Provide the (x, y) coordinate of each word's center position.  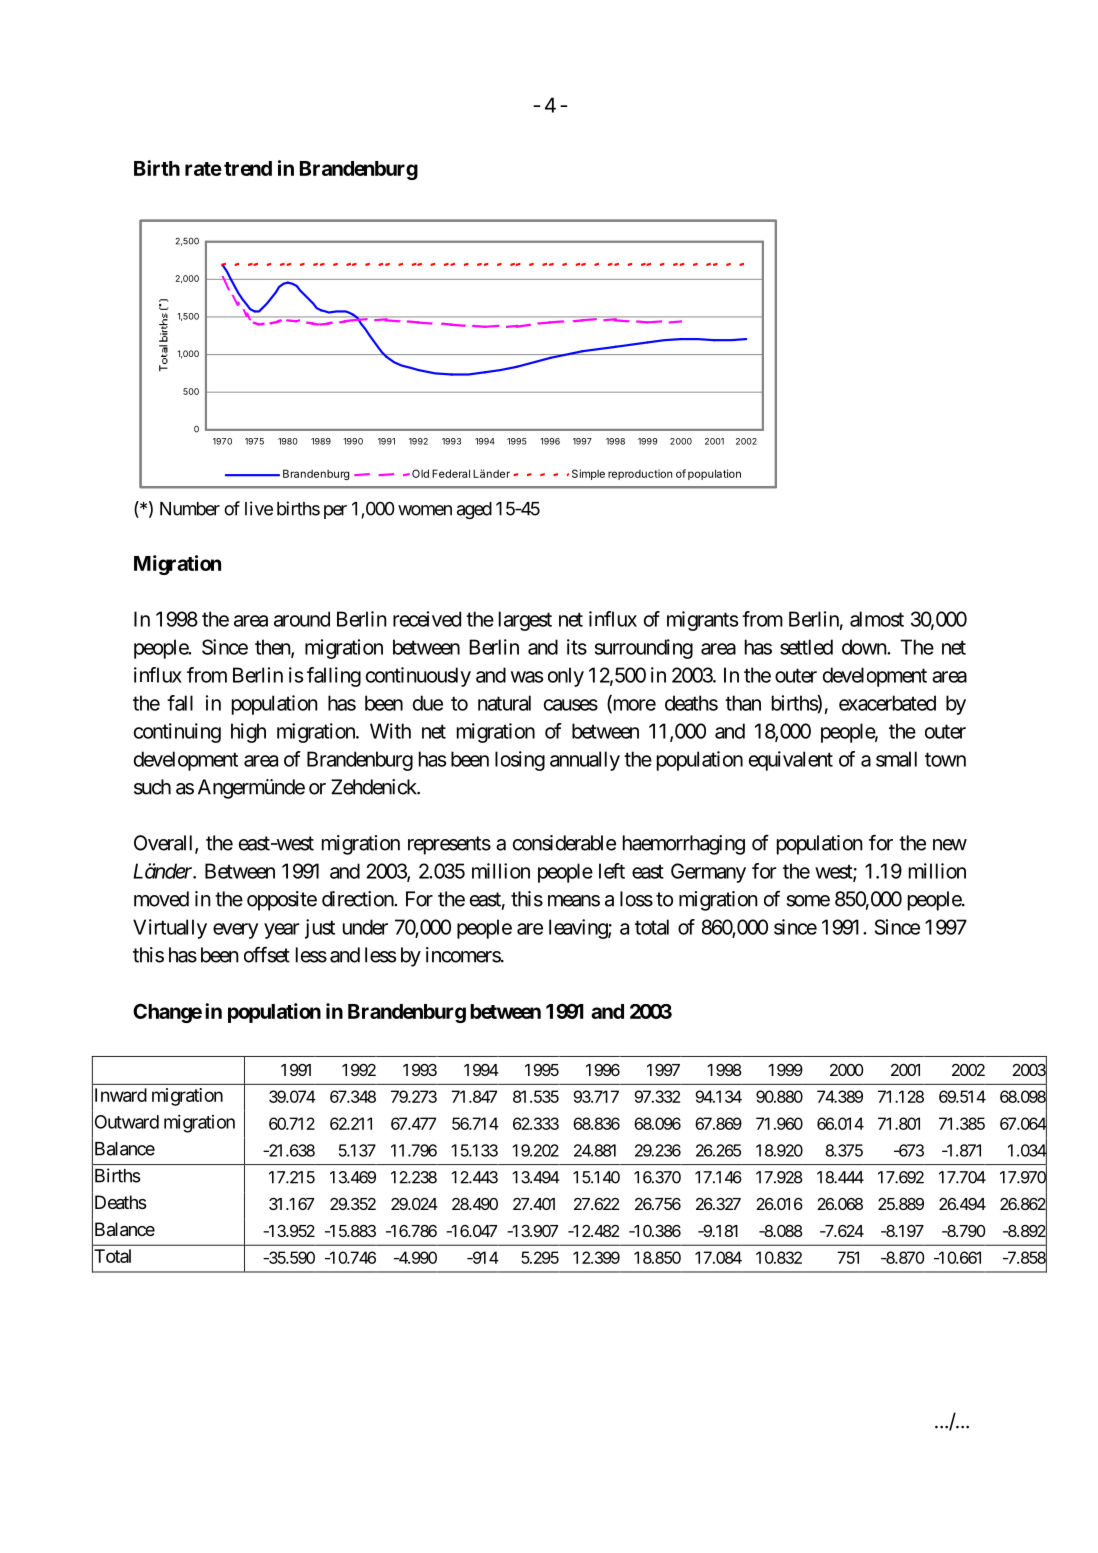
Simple (588, 474)
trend (248, 168)
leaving (579, 929)
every (235, 931)
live (259, 508)
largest (525, 621)
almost (877, 619)
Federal (451, 473)
